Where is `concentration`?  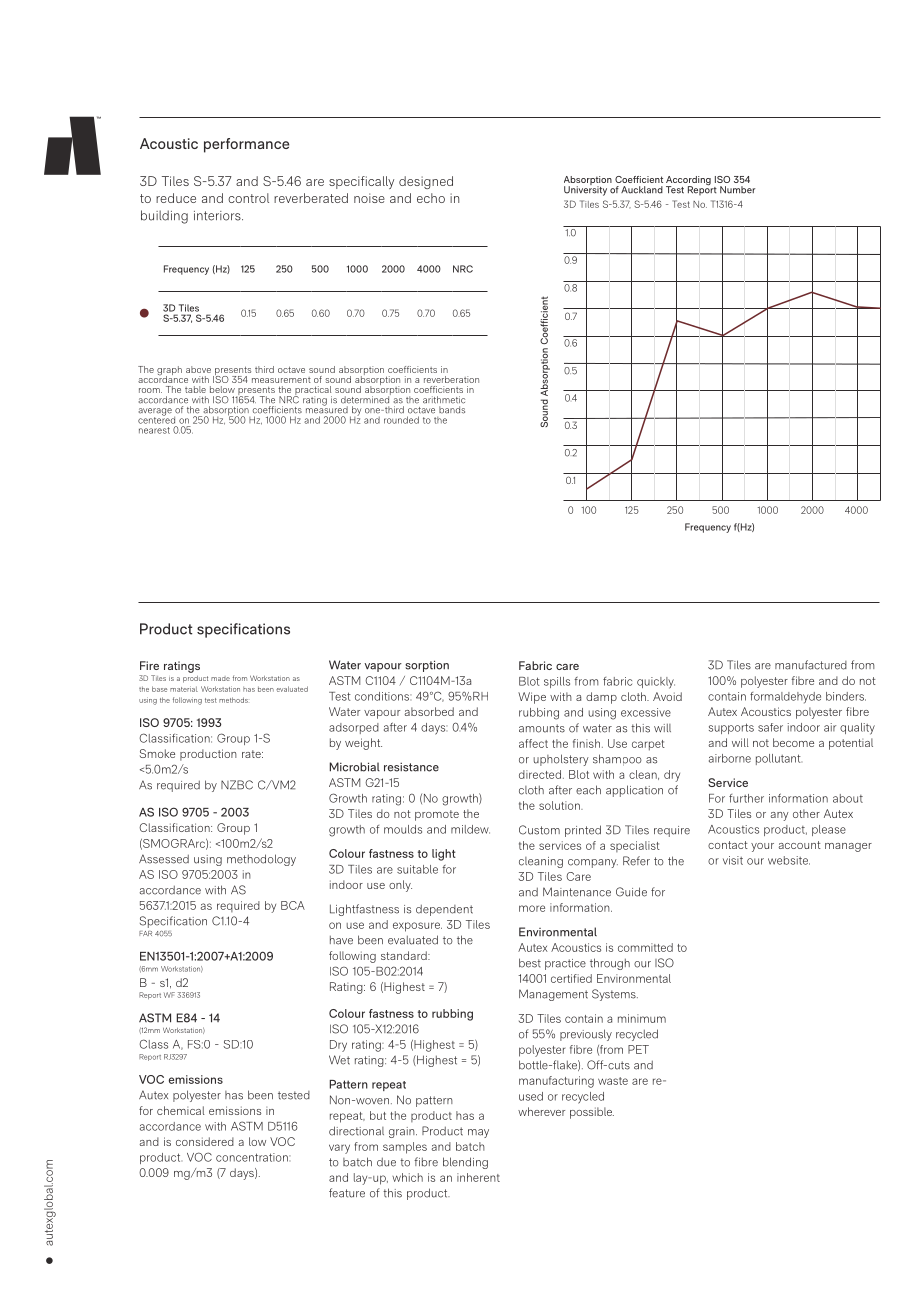 concentration is located at coordinates (253, 1157).
